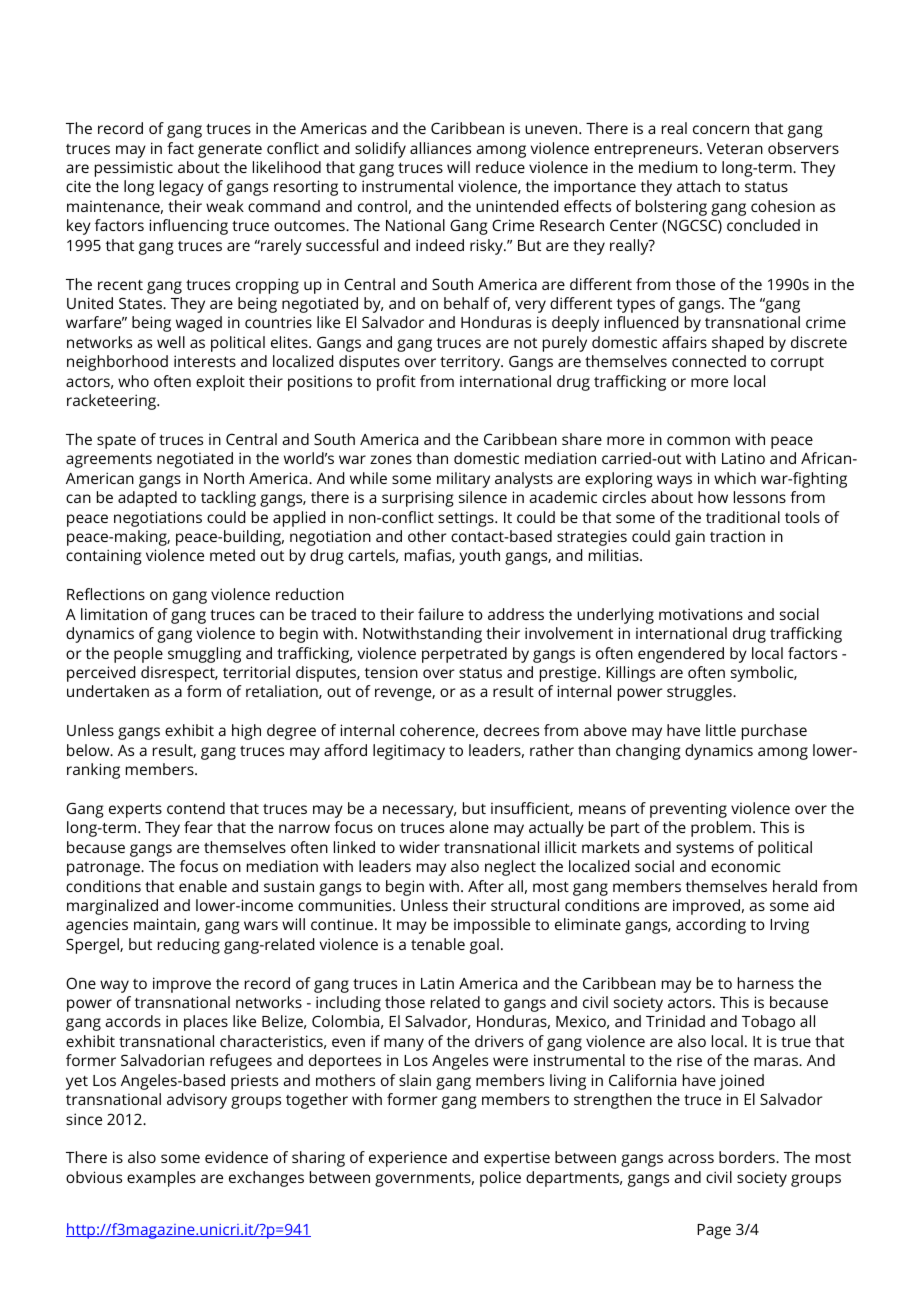 Image resolution: width=924 pixels, height=1308 pixels. Describe the element at coordinates (700, 693) in the image. I see `struggles` at that location.
